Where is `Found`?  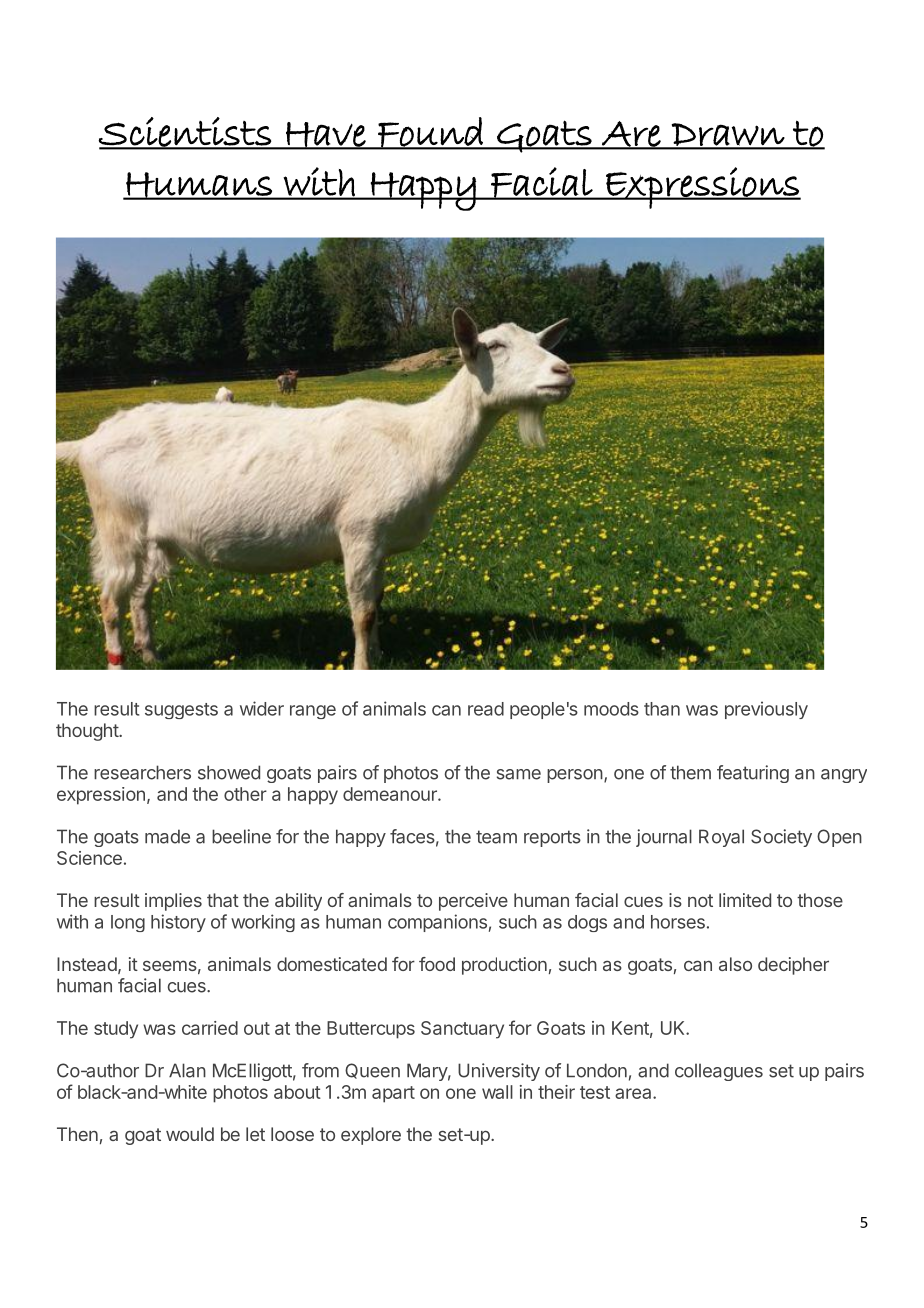 Found is located at coordinates (430, 133).
